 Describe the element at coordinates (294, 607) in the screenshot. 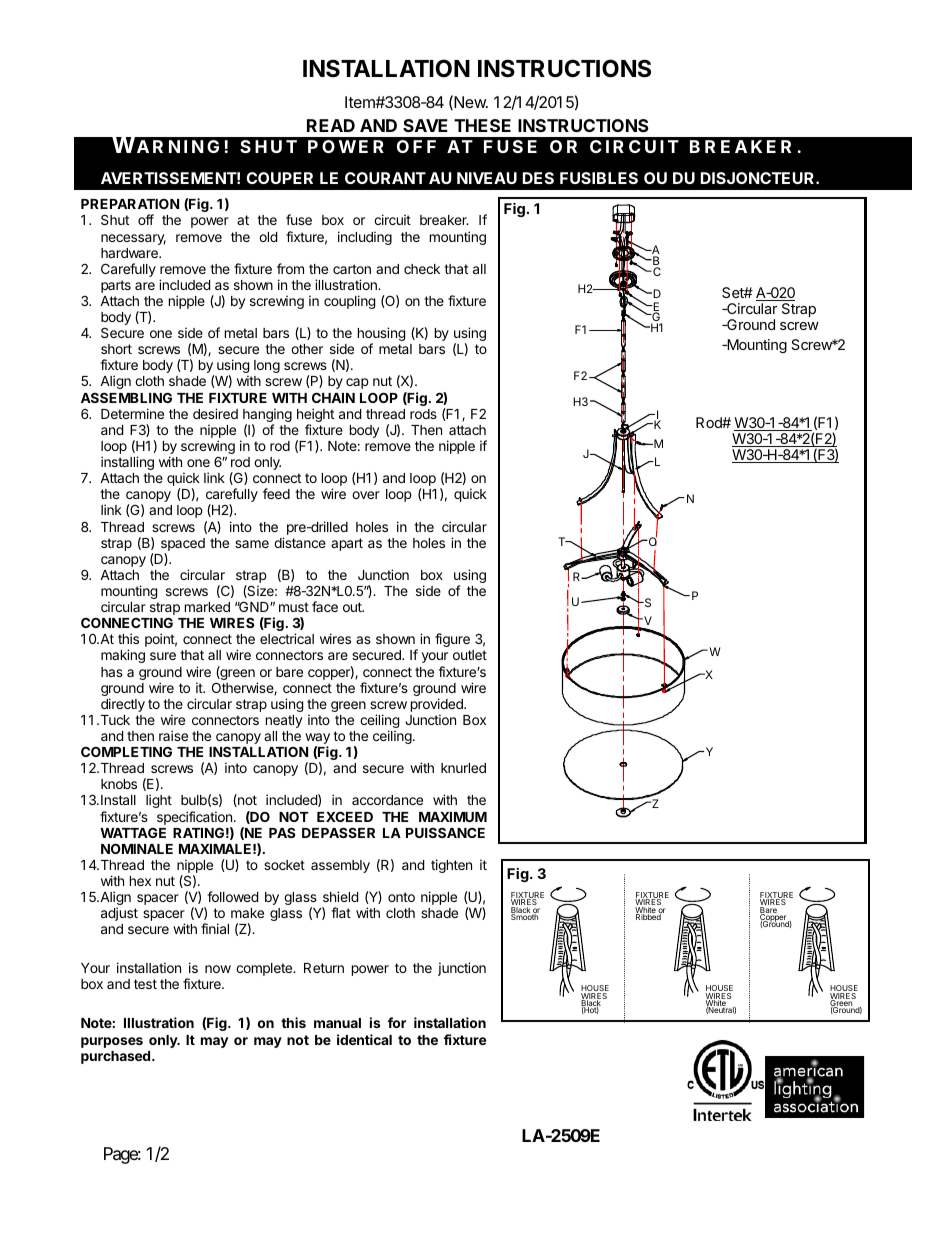

I see `must` at that location.
